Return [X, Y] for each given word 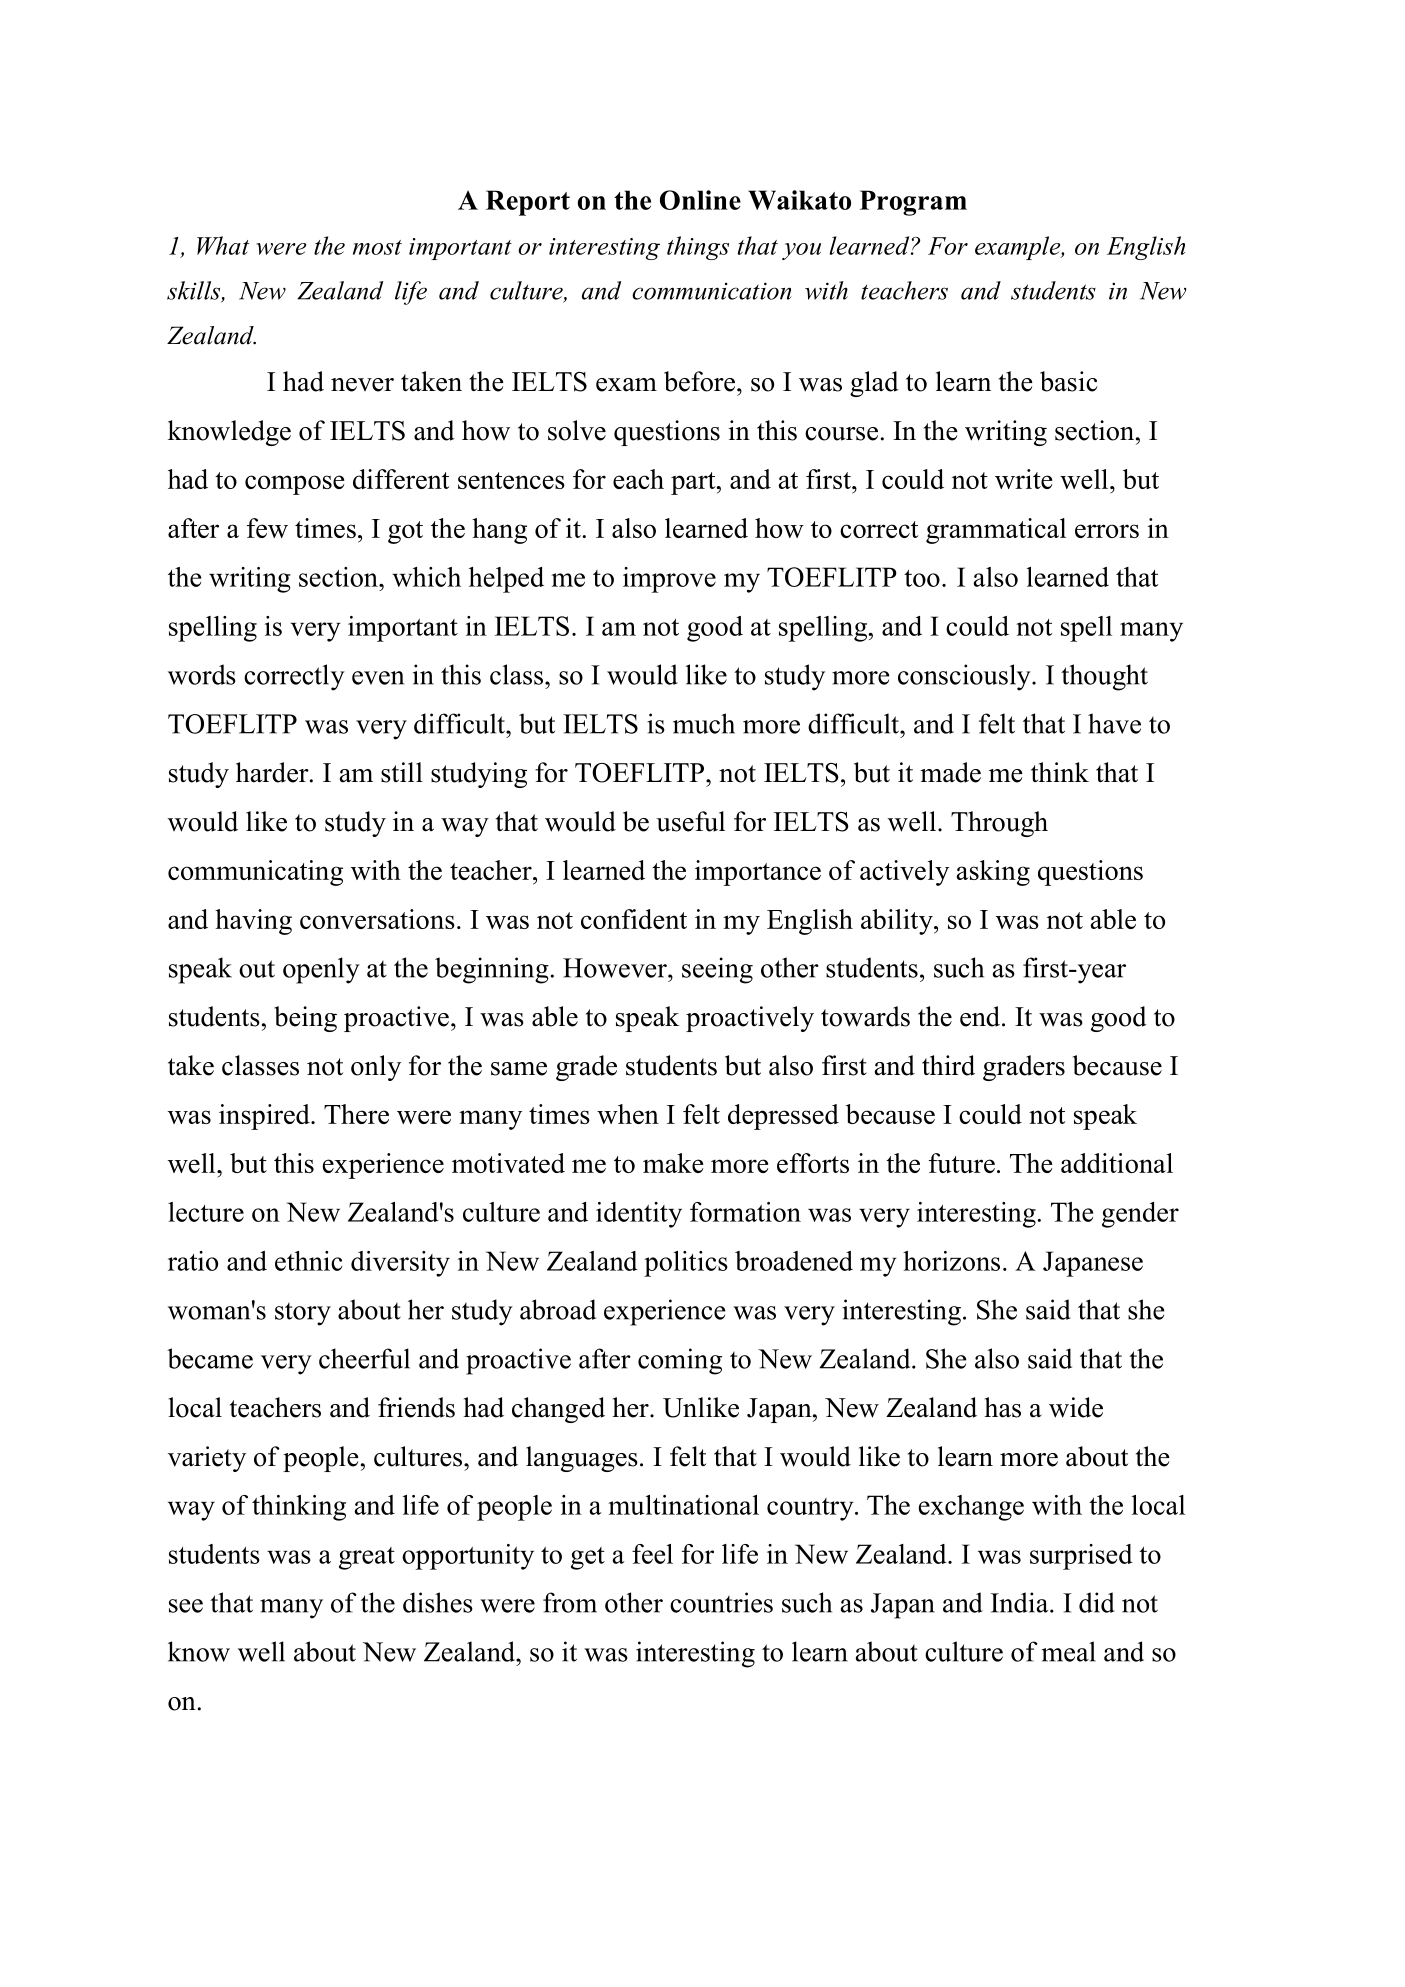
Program [913, 203]
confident [634, 919]
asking [993, 873]
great [367, 1558]
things [698, 248]
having [253, 922]
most [377, 247]
